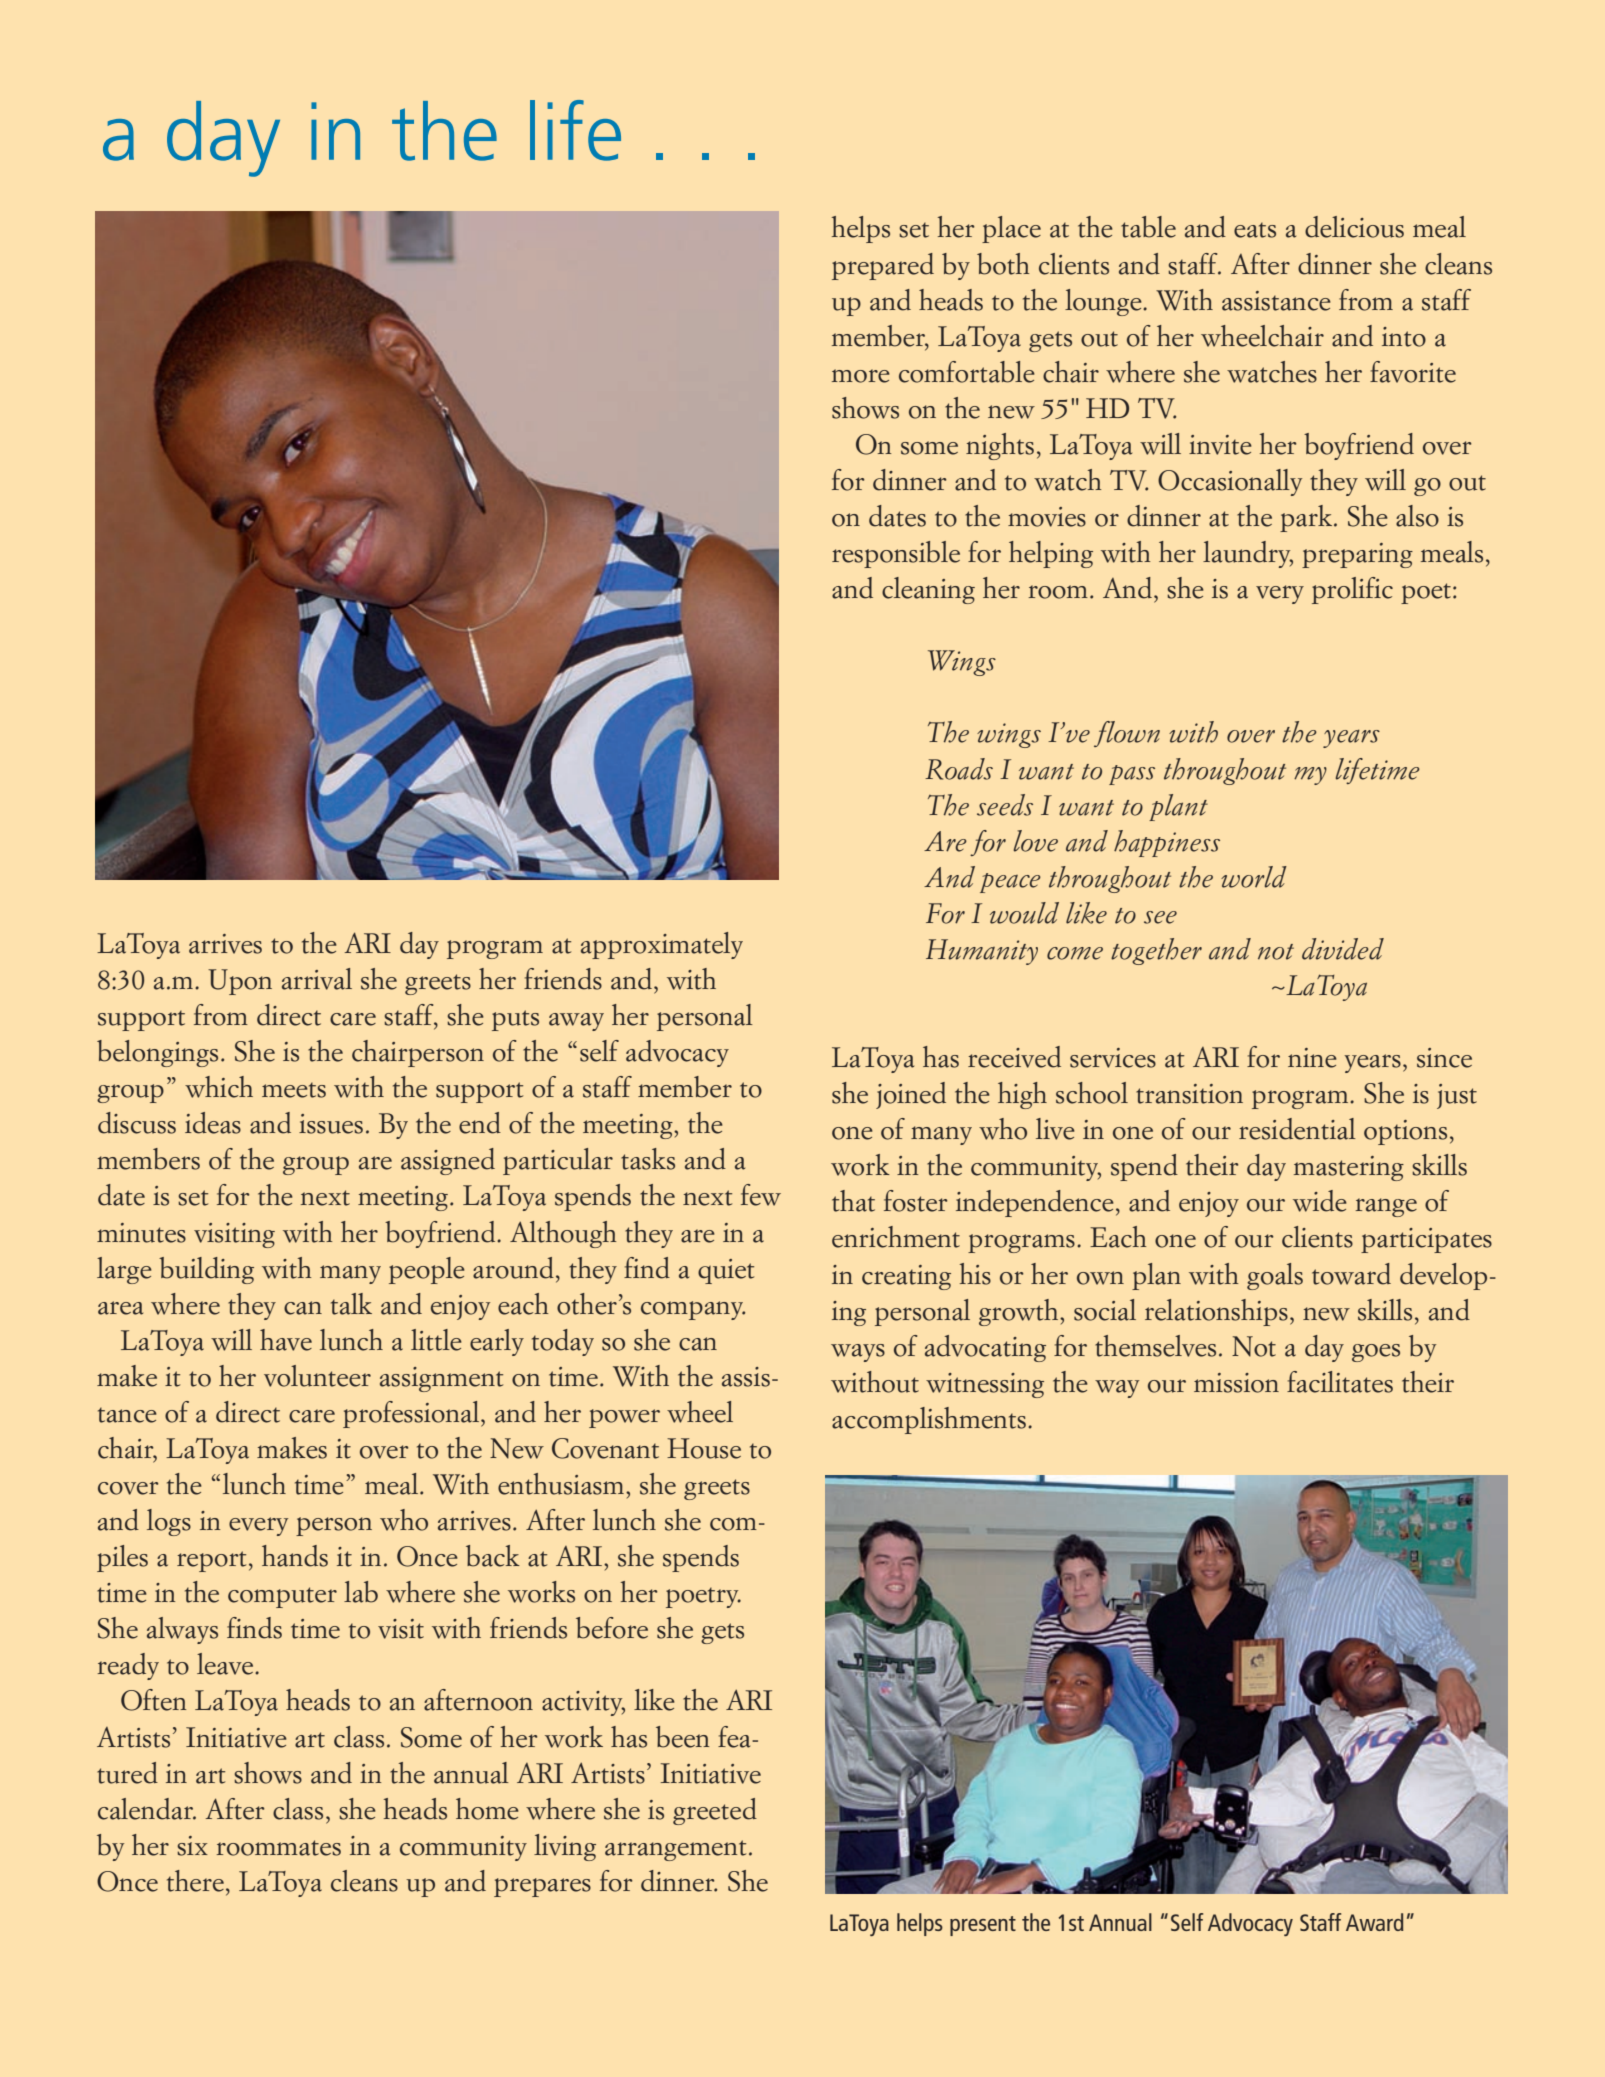 Image resolution: width=1605 pixels, height=2077 pixels. What do you see at coordinates (911, 1095) in the screenshot?
I see `joined` at bounding box center [911, 1095].
